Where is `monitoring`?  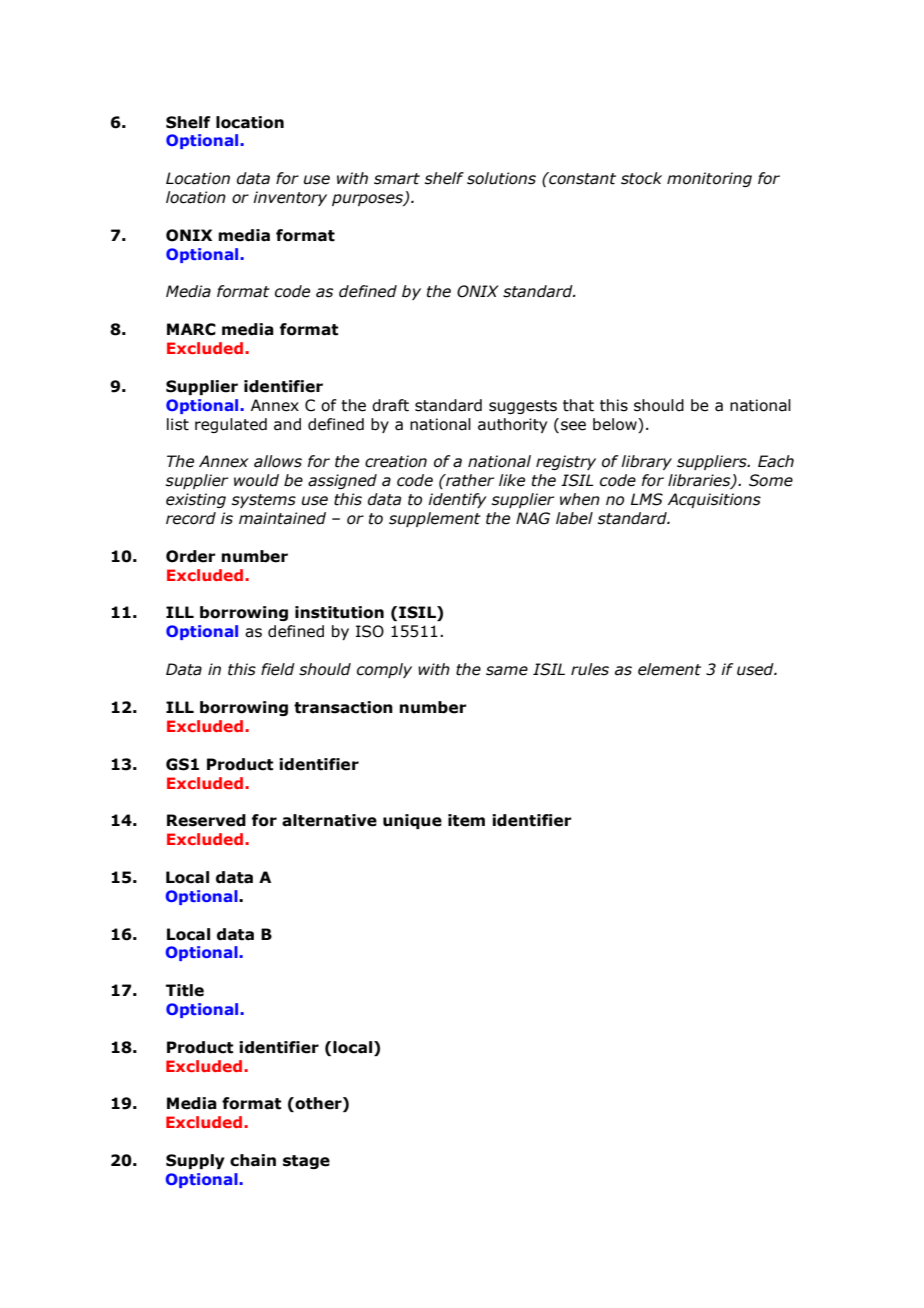
monitoring is located at coordinates (709, 179).
